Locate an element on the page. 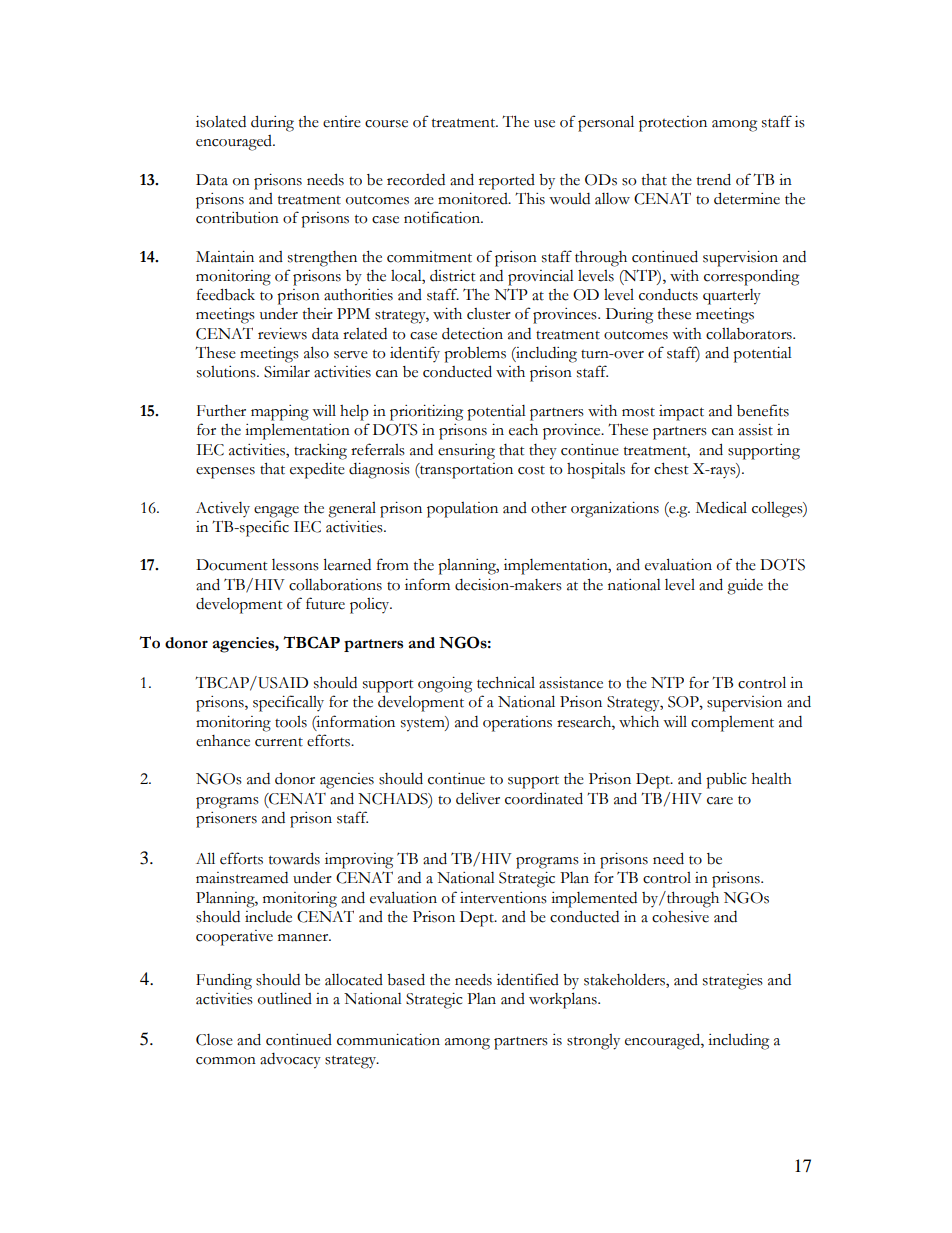 Image resolution: width=952 pixels, height=1233 pixels. complement is located at coordinates (732, 724).
